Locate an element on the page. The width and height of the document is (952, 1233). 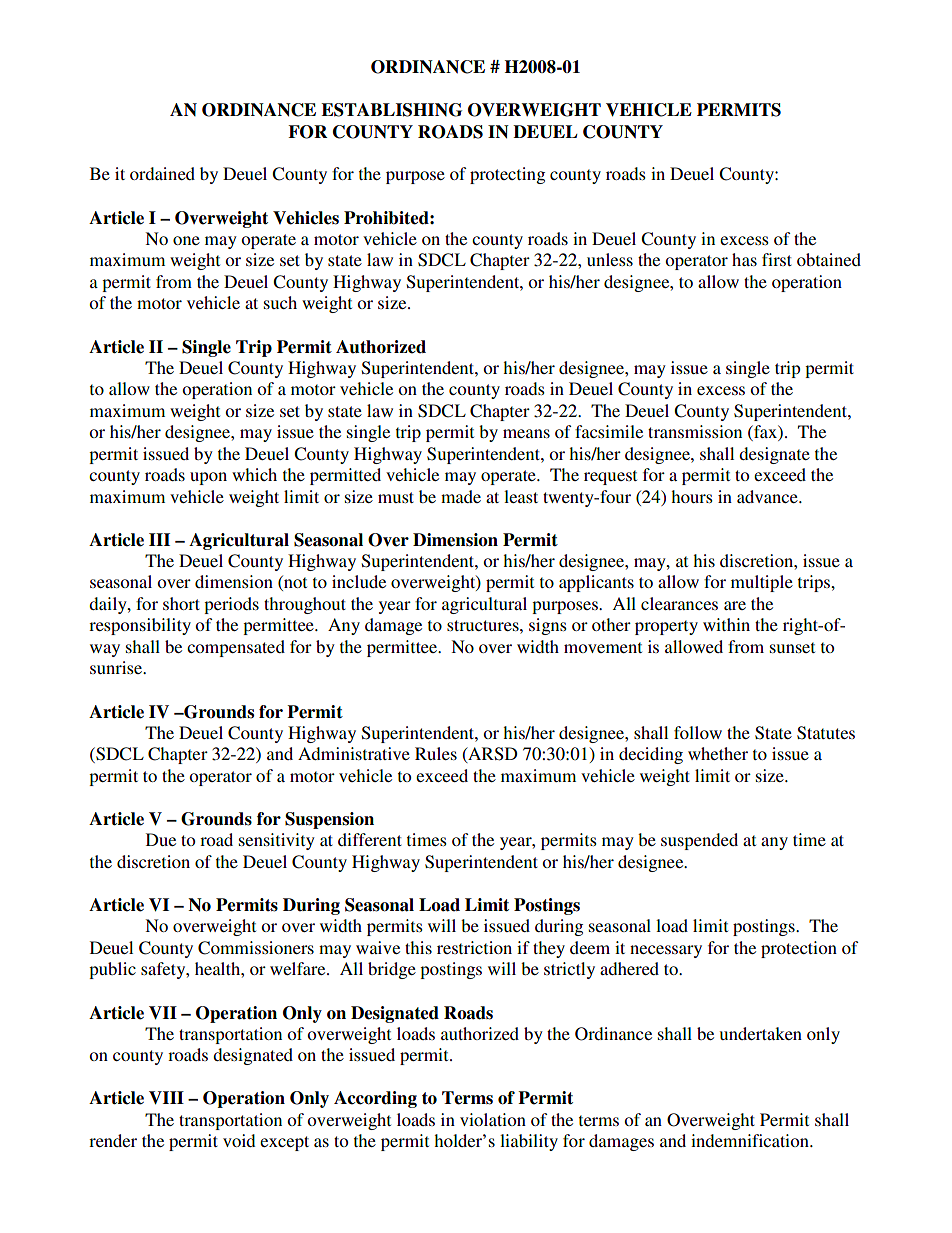
VIII is located at coordinates (166, 1098).
